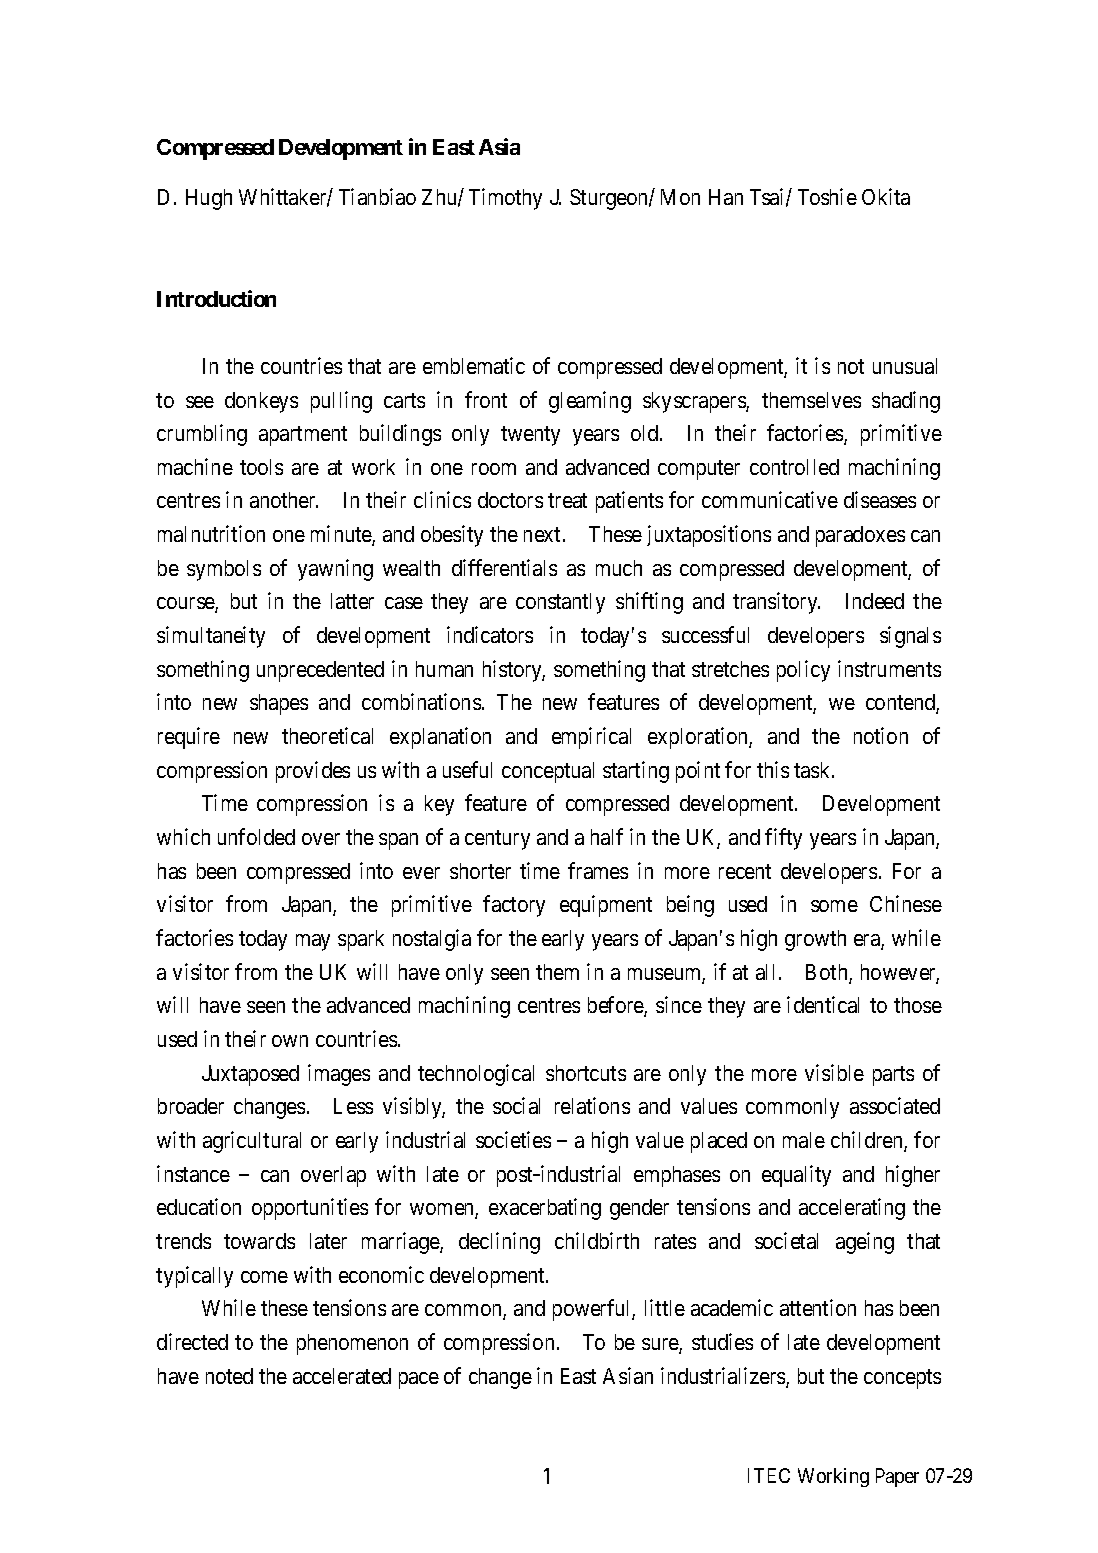 The image size is (1098, 1553). What do you see at coordinates (905, 366) in the page?
I see `unusual` at bounding box center [905, 366].
